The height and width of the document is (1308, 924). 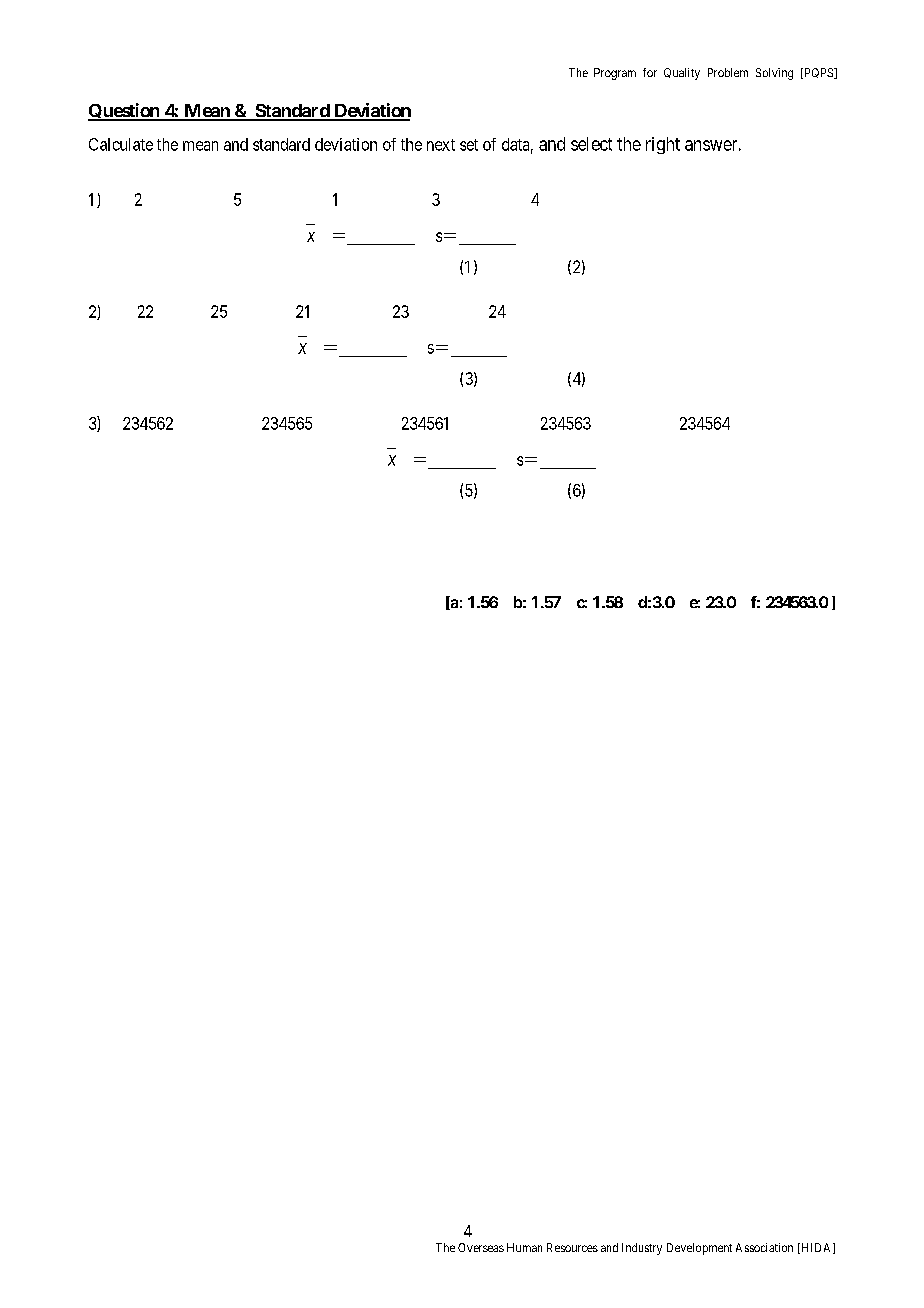 What do you see at coordinates (524, 1247) in the document?
I see `Human` at bounding box center [524, 1247].
